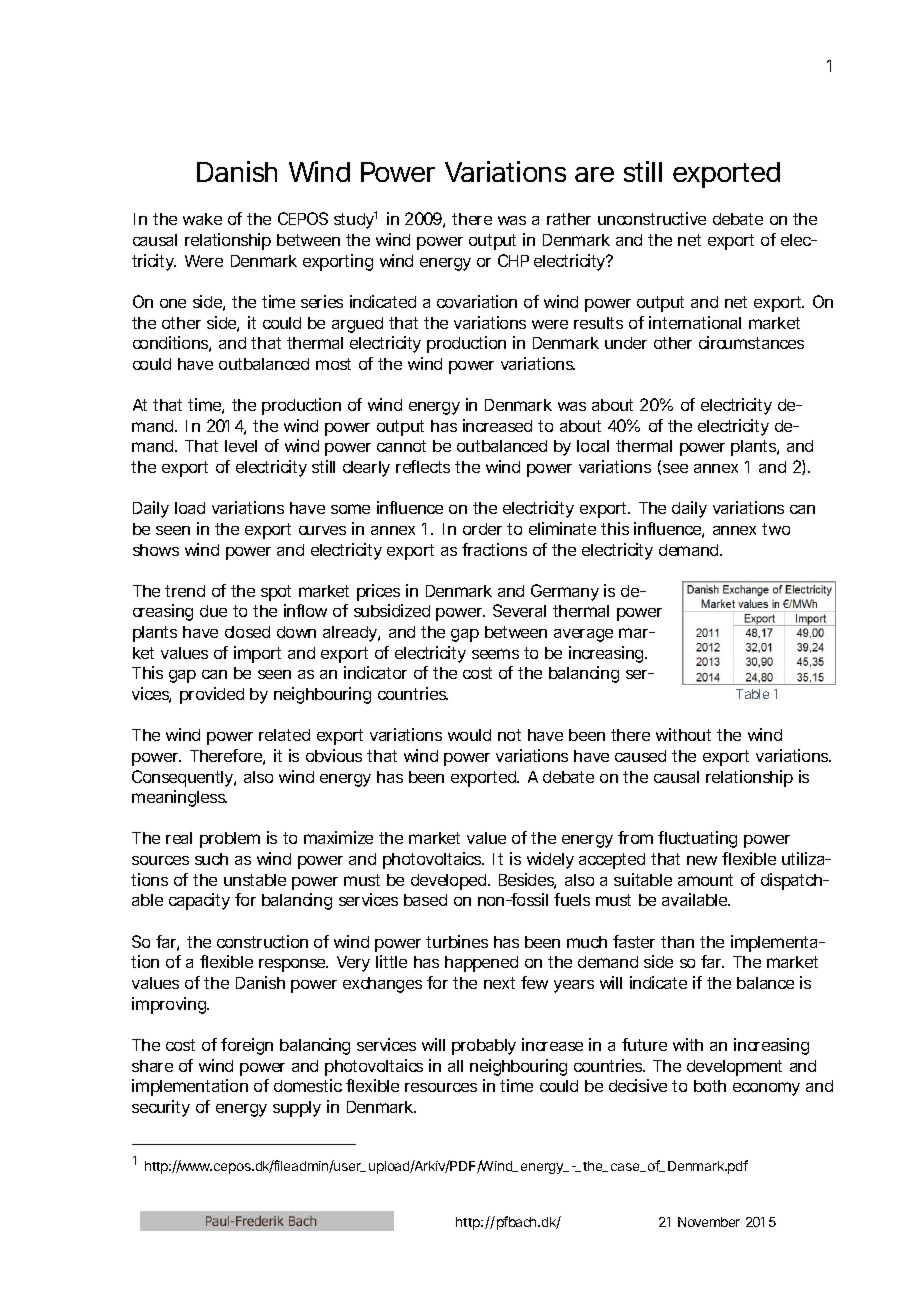 The width and height of the screenshot is (924, 1308). What do you see at coordinates (644, 1044) in the screenshot?
I see `future` at bounding box center [644, 1044].
